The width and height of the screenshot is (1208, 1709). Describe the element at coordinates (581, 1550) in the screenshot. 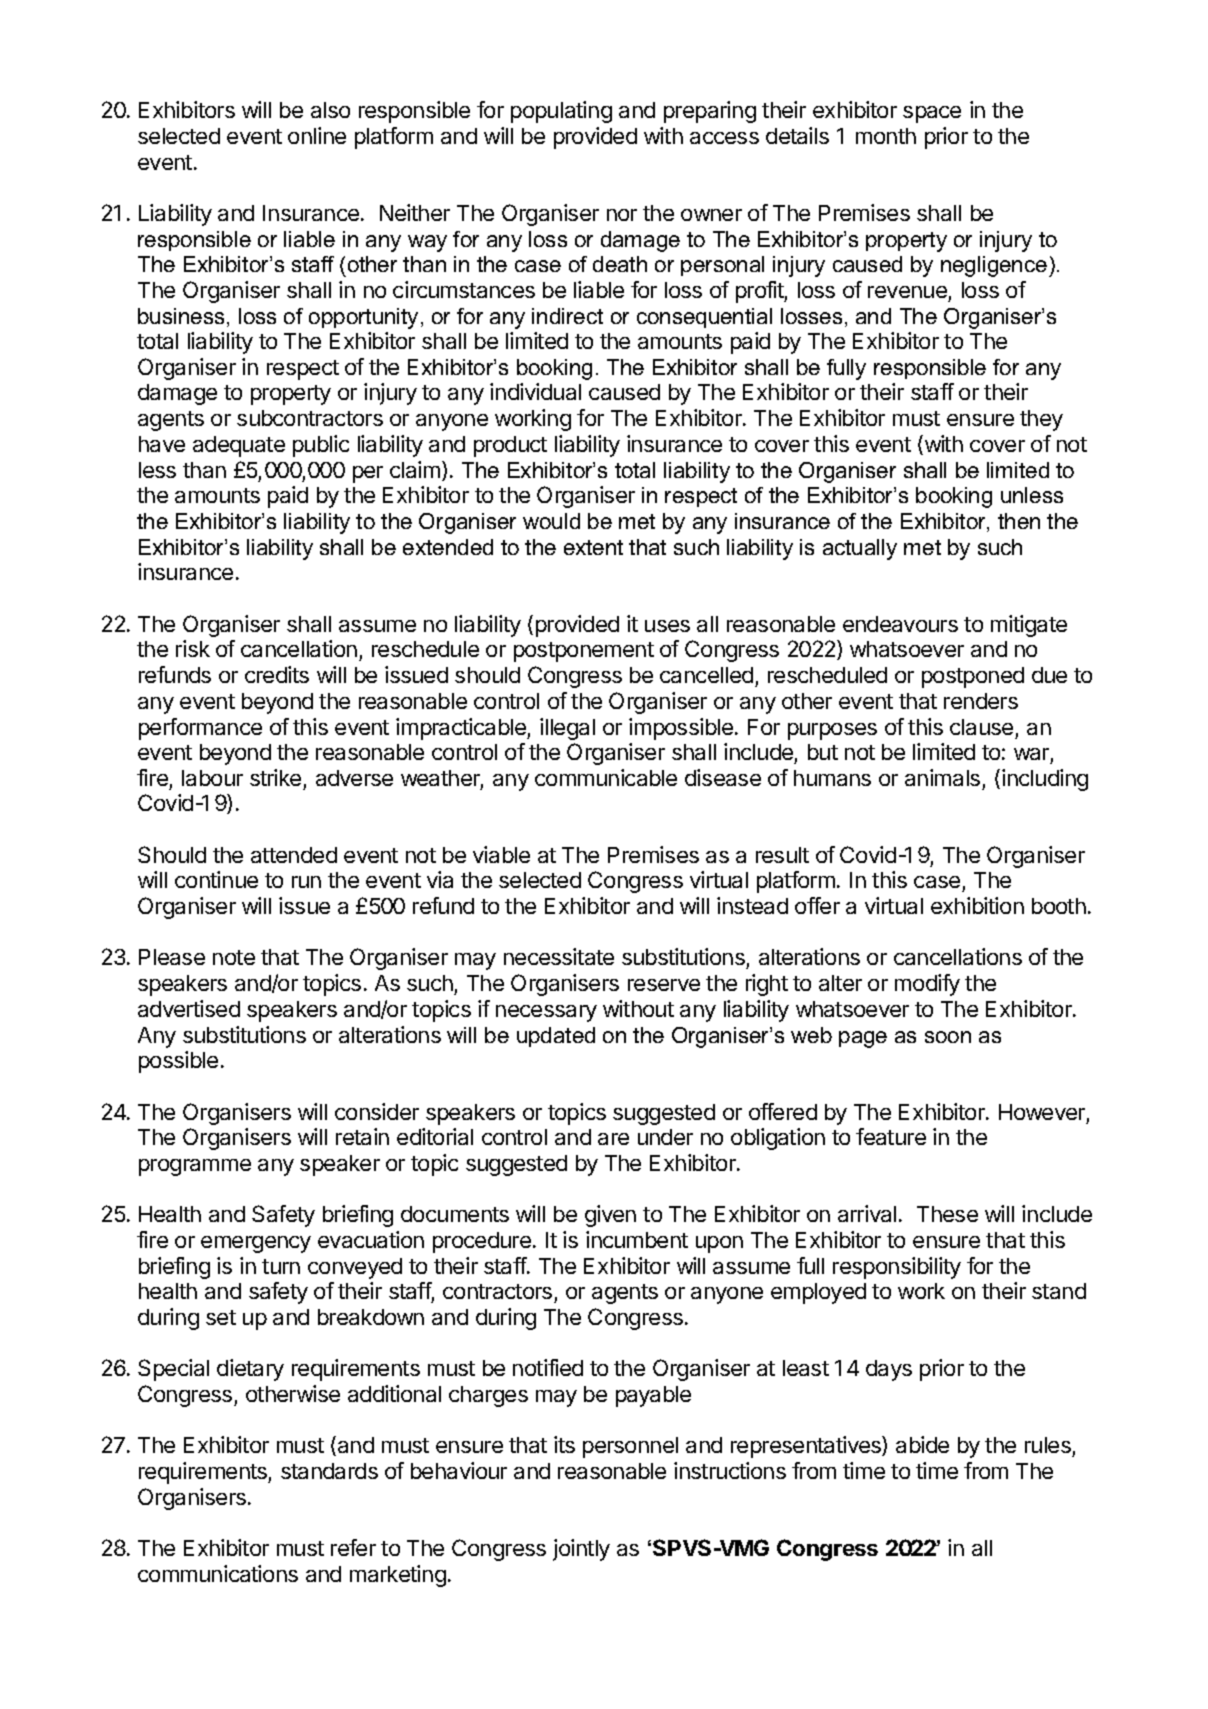

I see `jointly` at that location.
